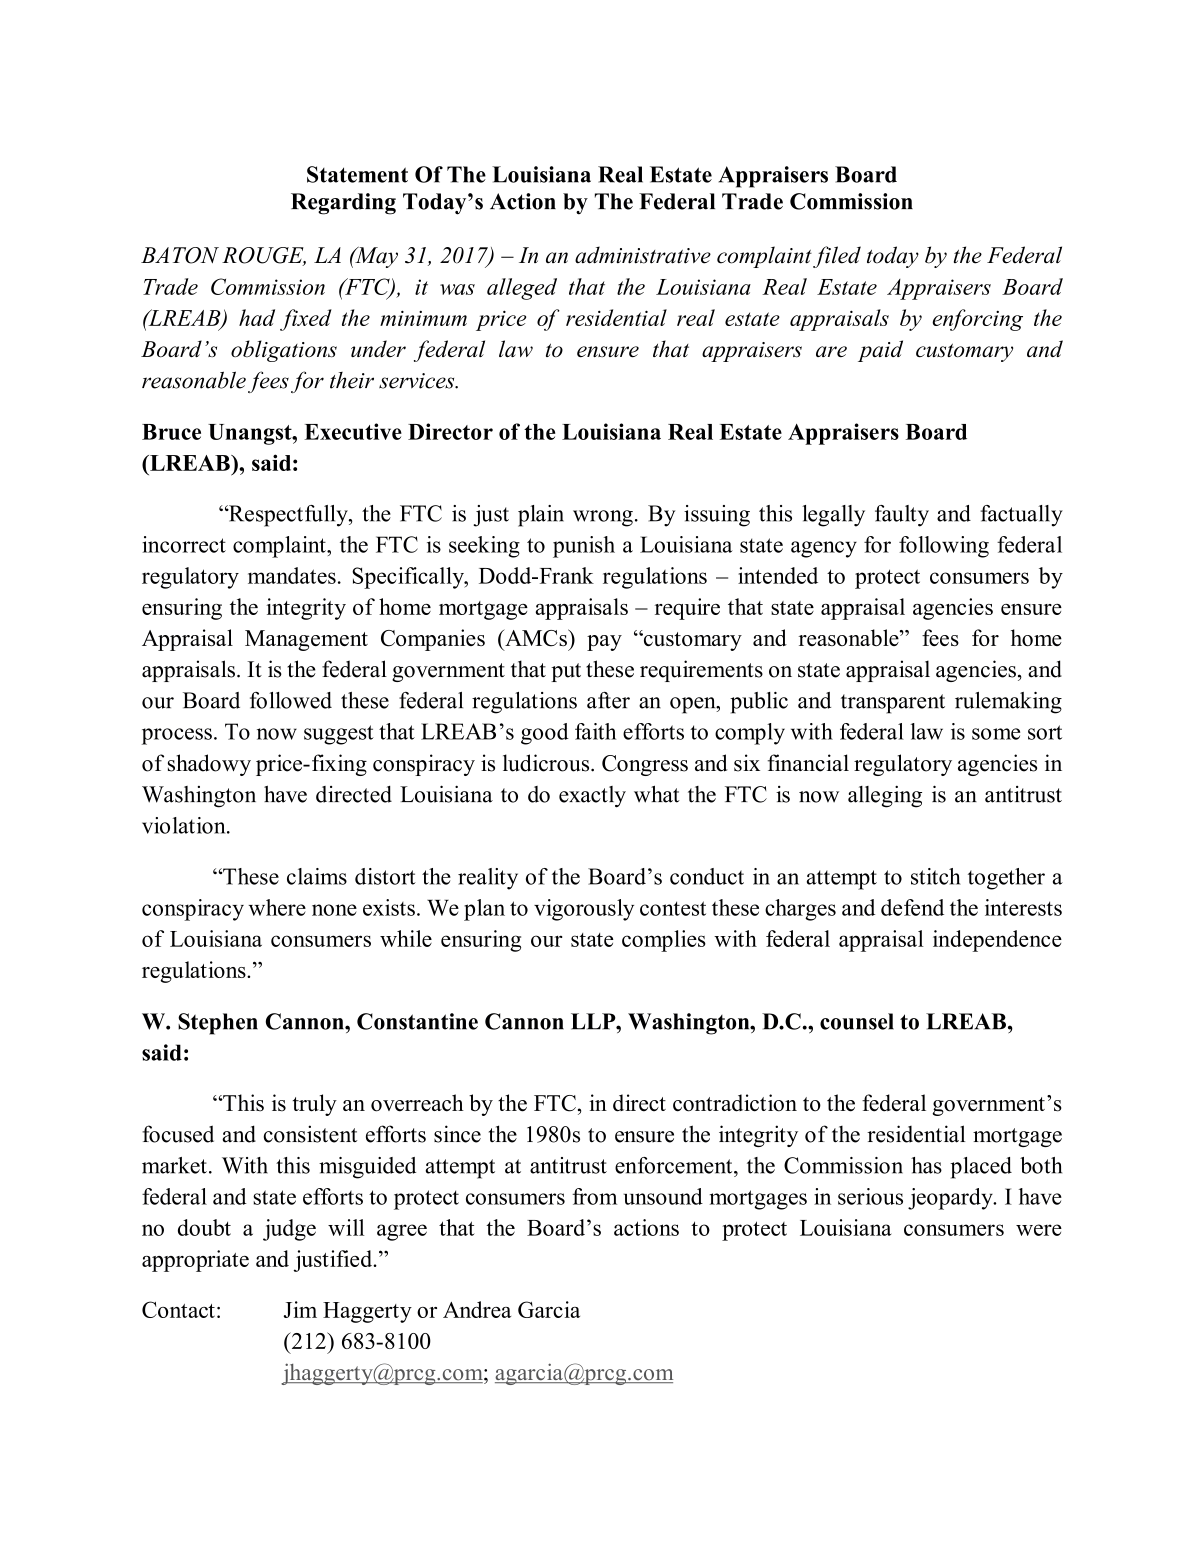 The height and width of the screenshot is (1558, 1204). I want to click on jeopardy, so click(951, 1199).
